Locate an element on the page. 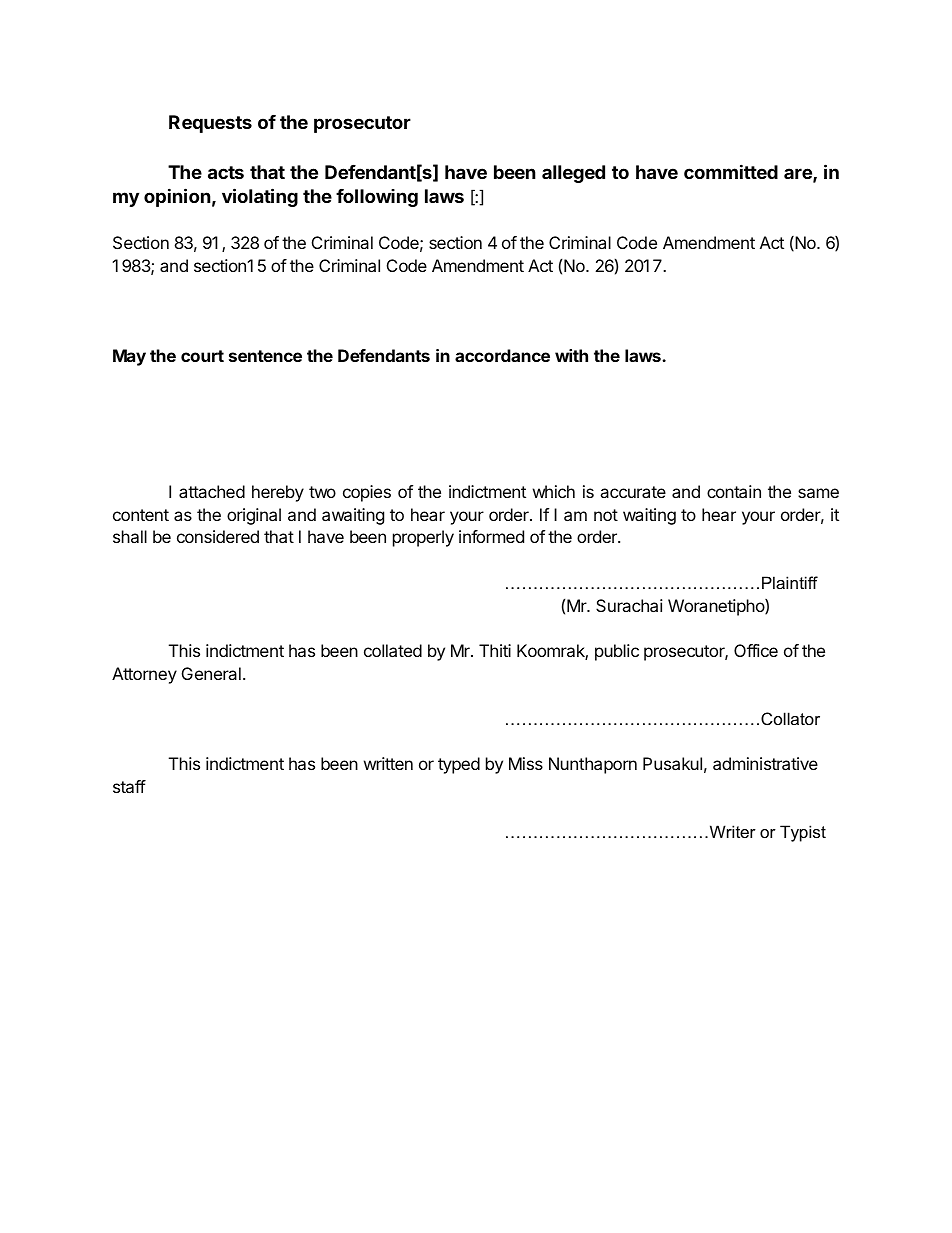 The height and width of the image is (1233, 952). committed is located at coordinates (731, 171).
